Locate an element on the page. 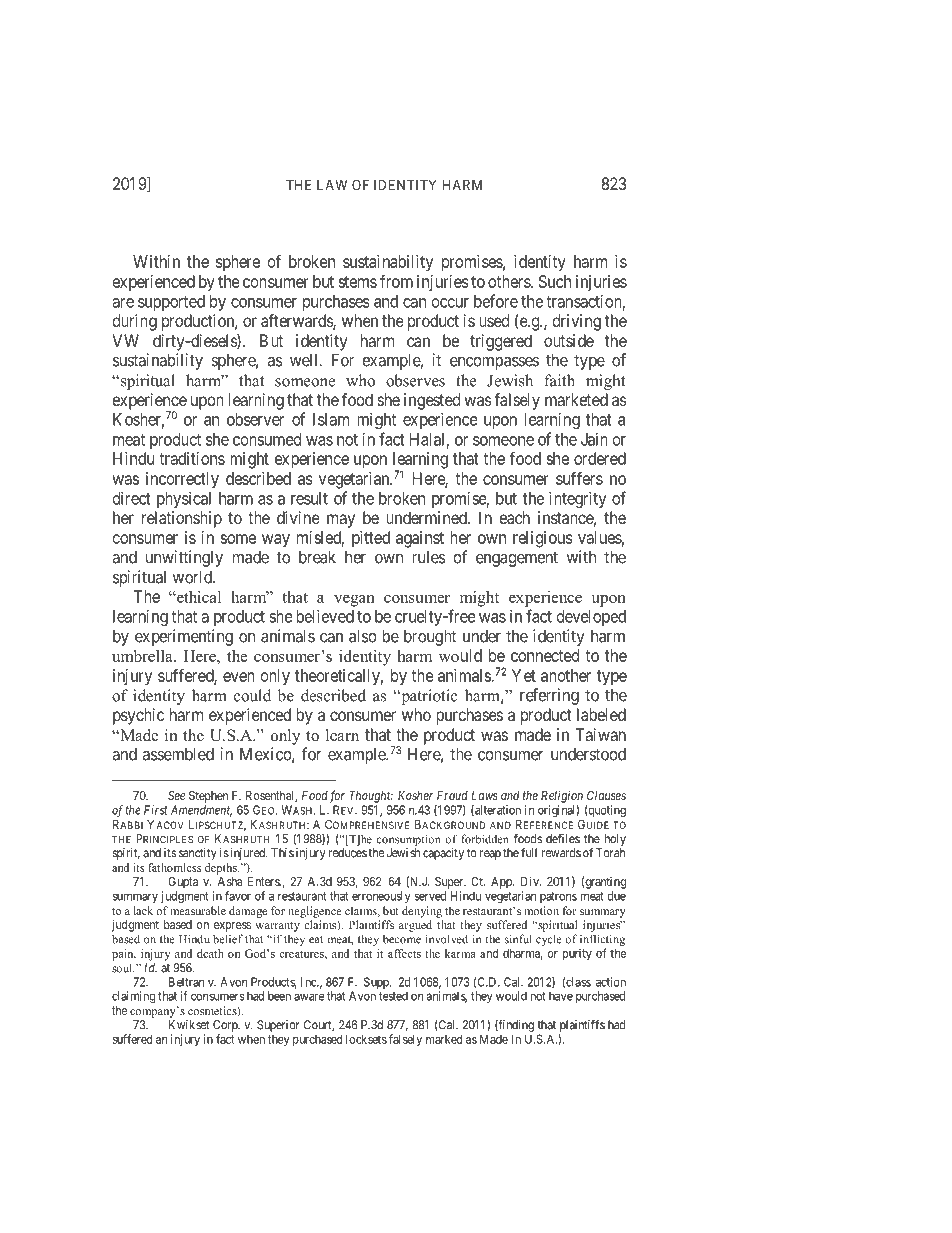 The image size is (952, 1233). Thought is located at coordinates (371, 797).
